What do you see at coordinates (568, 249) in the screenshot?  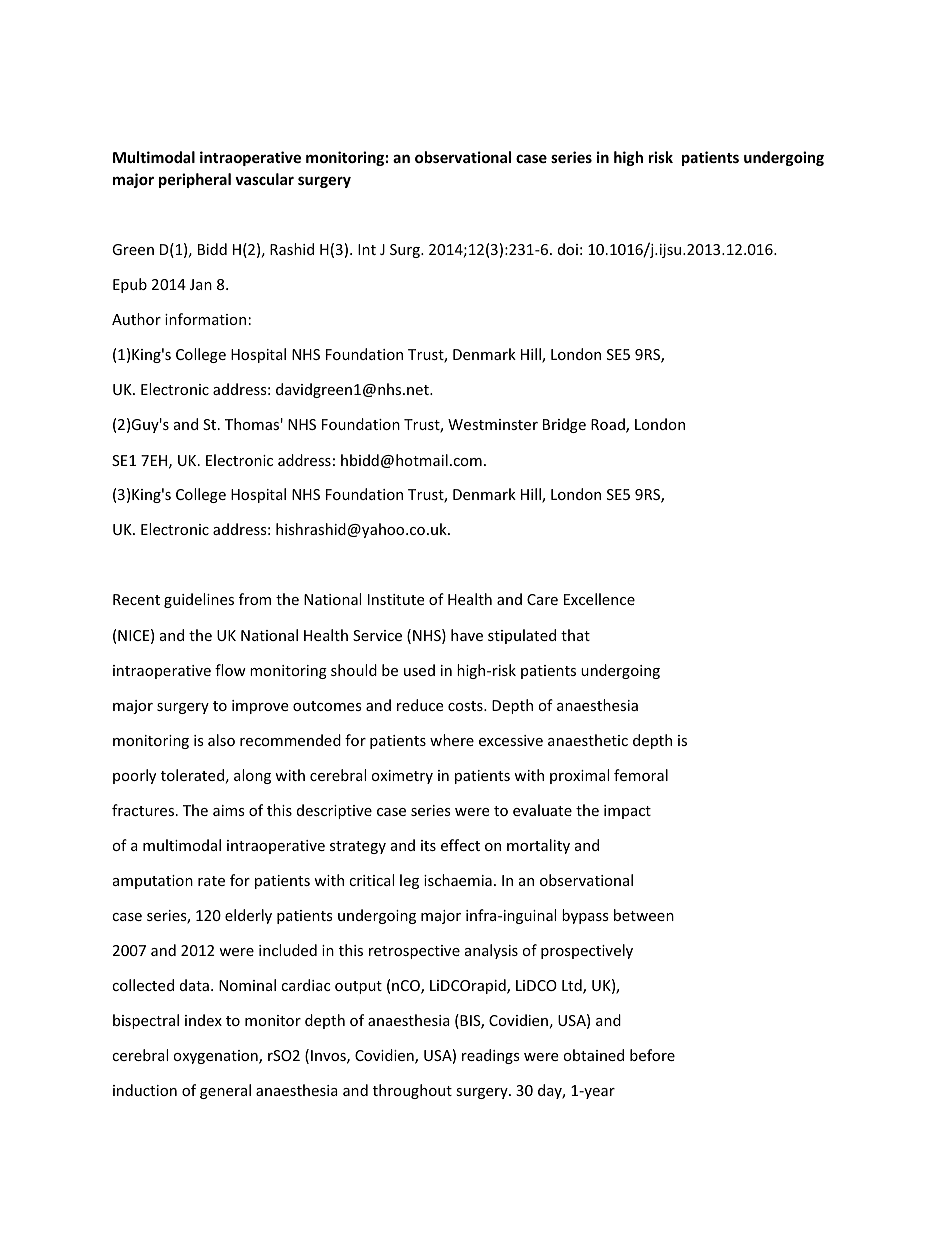 I see `doi` at bounding box center [568, 249].
